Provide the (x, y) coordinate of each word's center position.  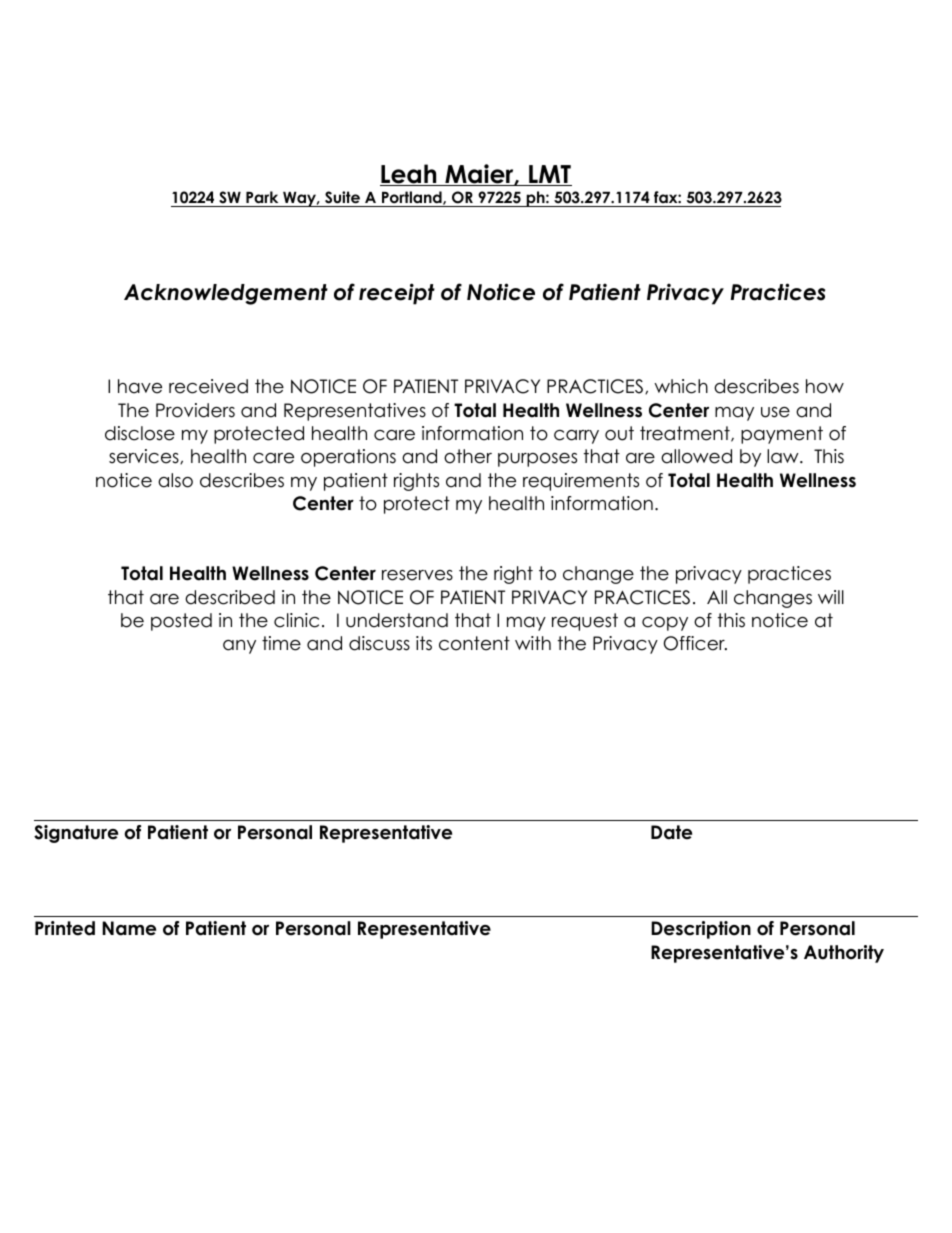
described (230, 597)
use (775, 412)
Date (671, 832)
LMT (549, 175)
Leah (409, 175)
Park (262, 199)
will (831, 597)
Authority (844, 954)
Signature (76, 834)
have (140, 386)
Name (129, 928)
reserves (417, 575)
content (474, 643)
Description (701, 930)
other (468, 456)
